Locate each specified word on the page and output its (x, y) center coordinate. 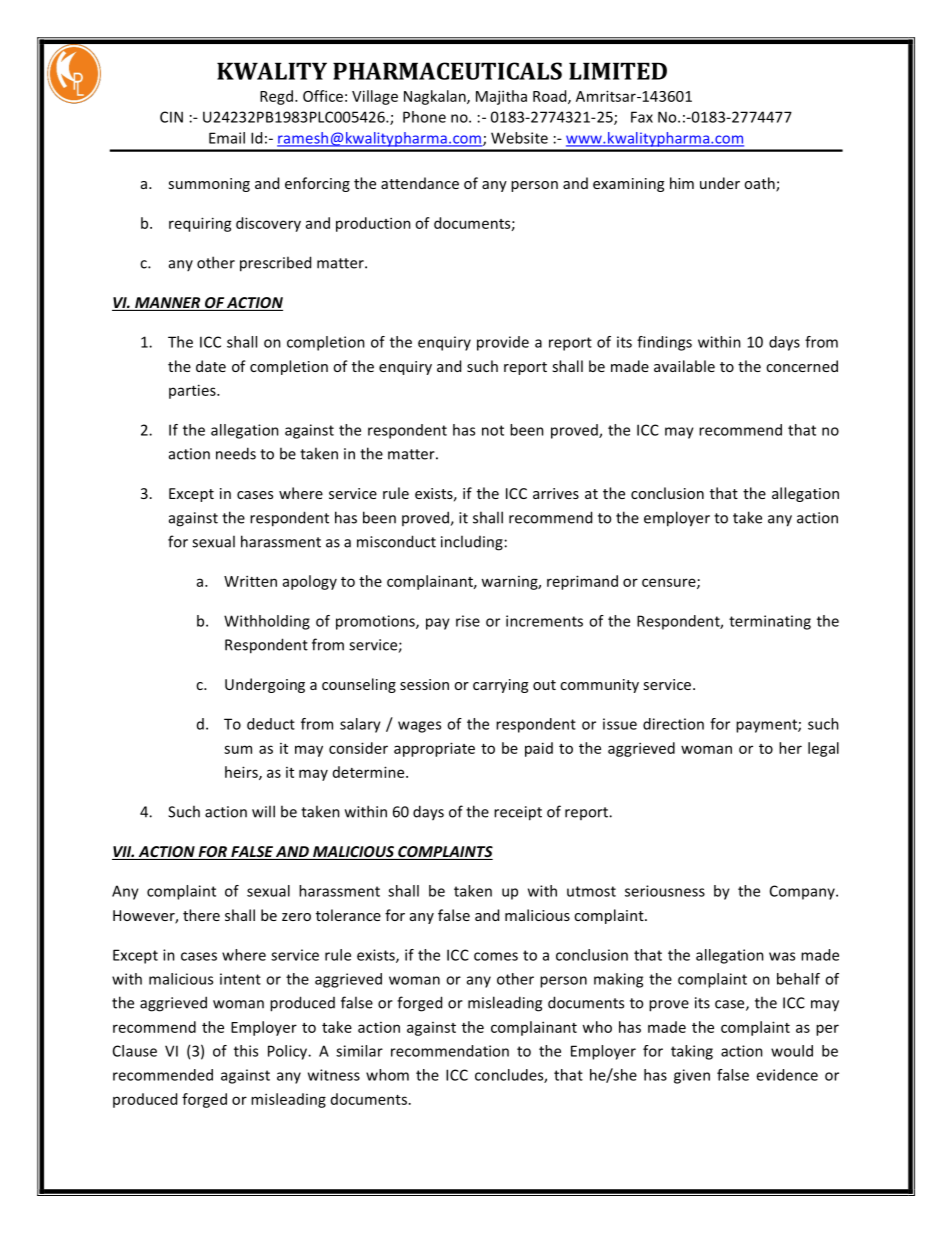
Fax (642, 117)
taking (692, 1052)
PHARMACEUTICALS (447, 71)
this (246, 1051)
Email (227, 138)
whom (387, 1075)
